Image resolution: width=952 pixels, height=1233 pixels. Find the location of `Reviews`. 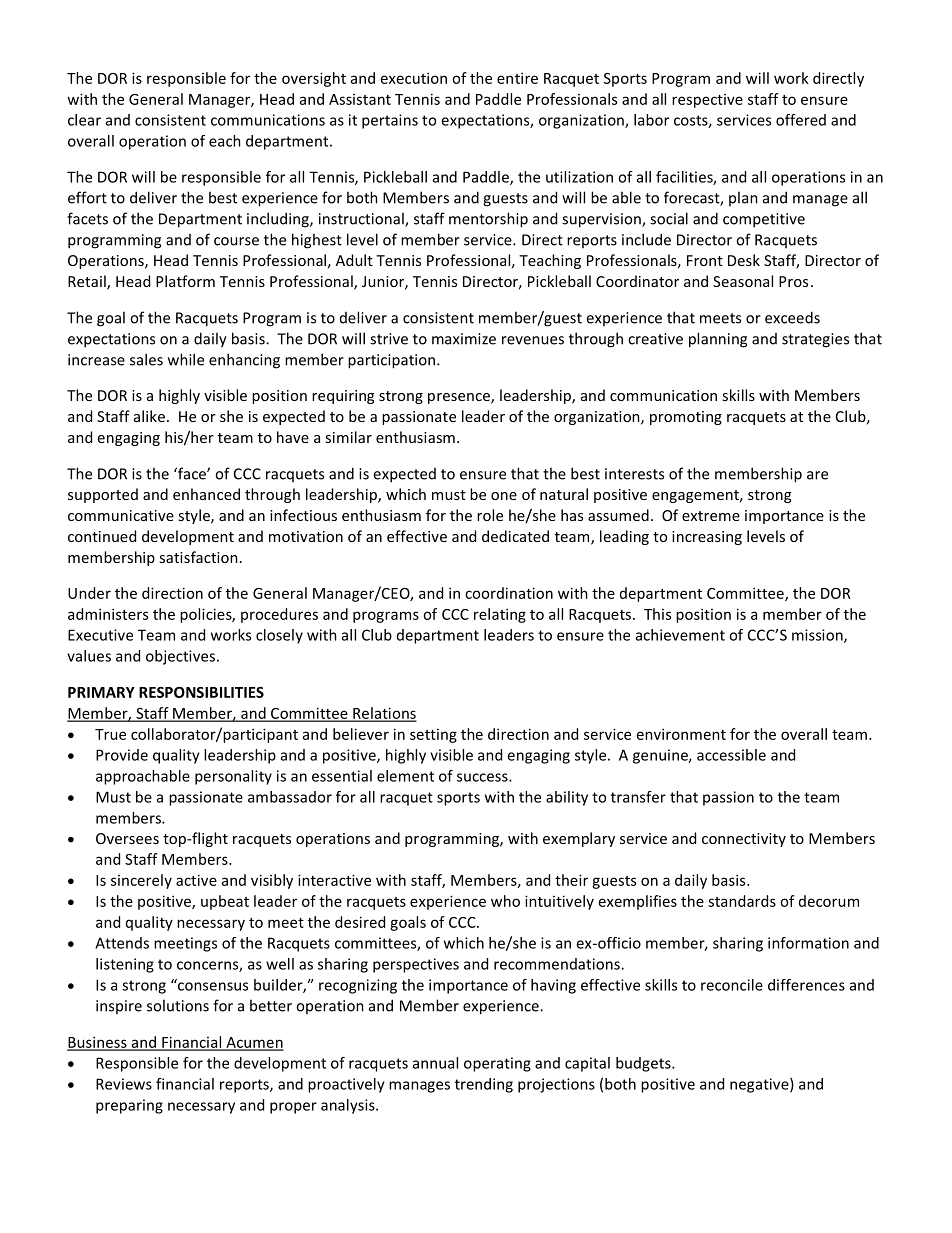

Reviews is located at coordinates (124, 1084).
